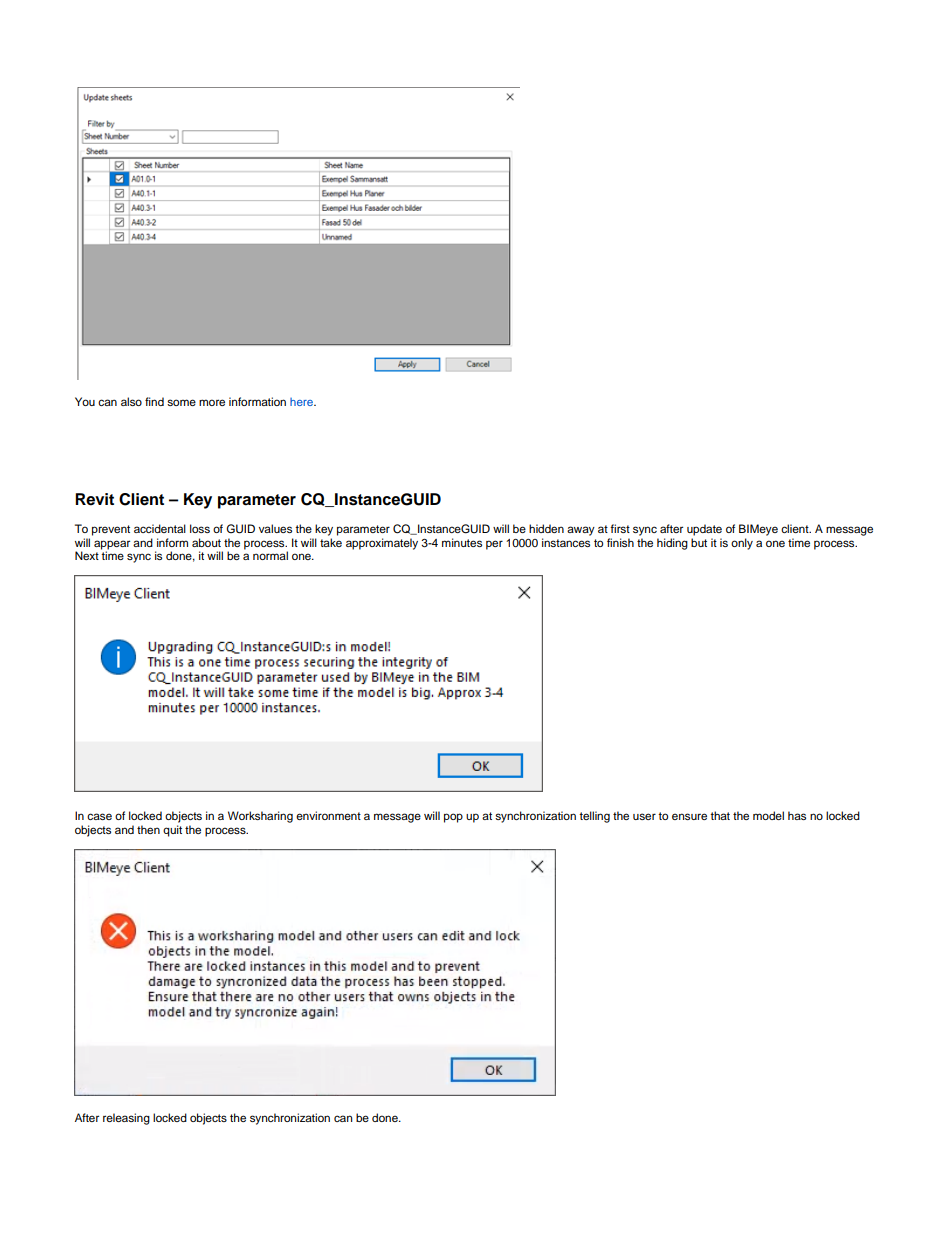 This screenshot has width=952, height=1233. What do you see at coordinates (212, 402) in the screenshot?
I see `more` at bounding box center [212, 402].
